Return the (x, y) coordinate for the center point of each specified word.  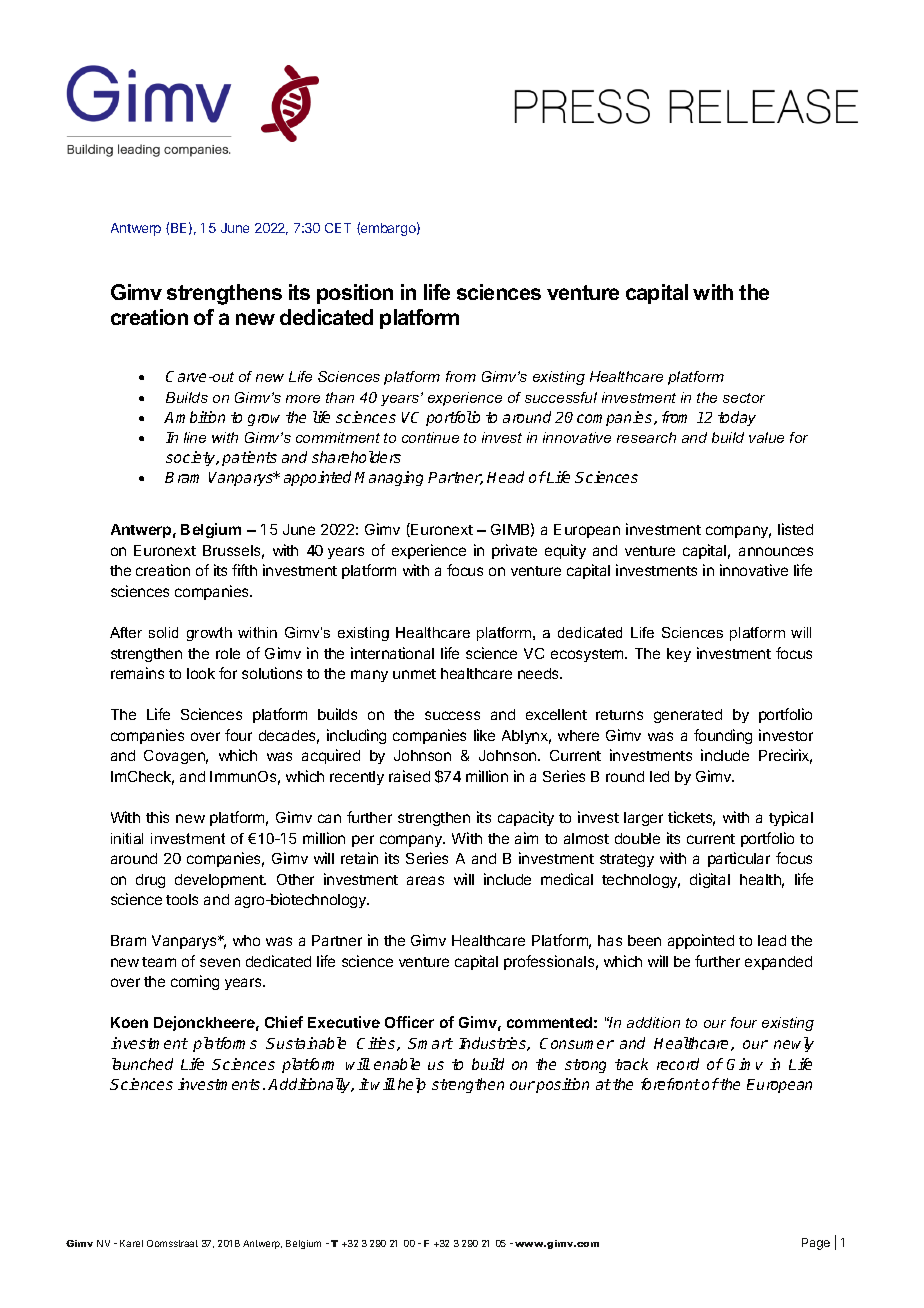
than (340, 397)
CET (338, 228)
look (201, 673)
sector (744, 398)
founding (723, 736)
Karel (131, 1243)
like (484, 735)
